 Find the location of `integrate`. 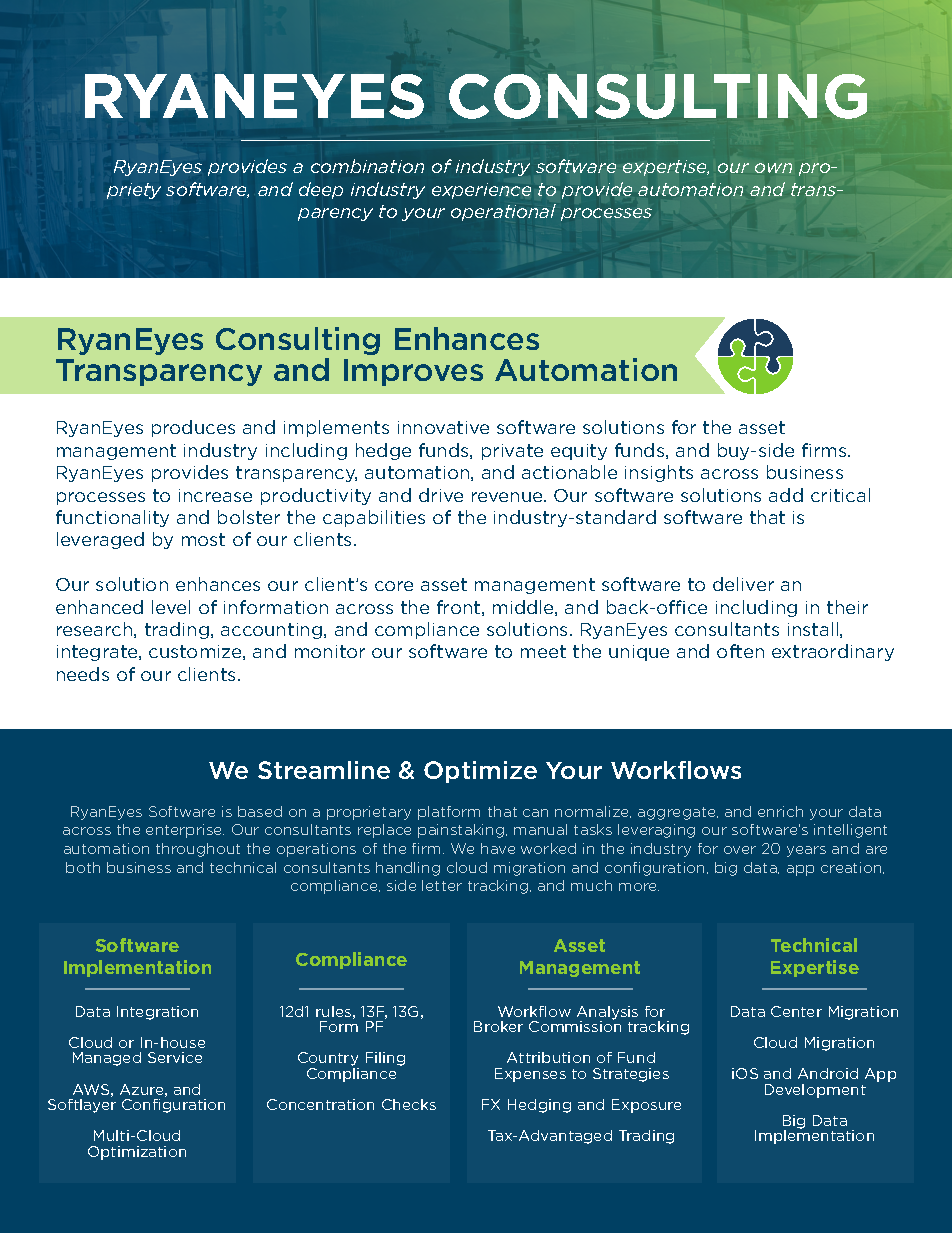

integrate is located at coordinates (98, 653).
